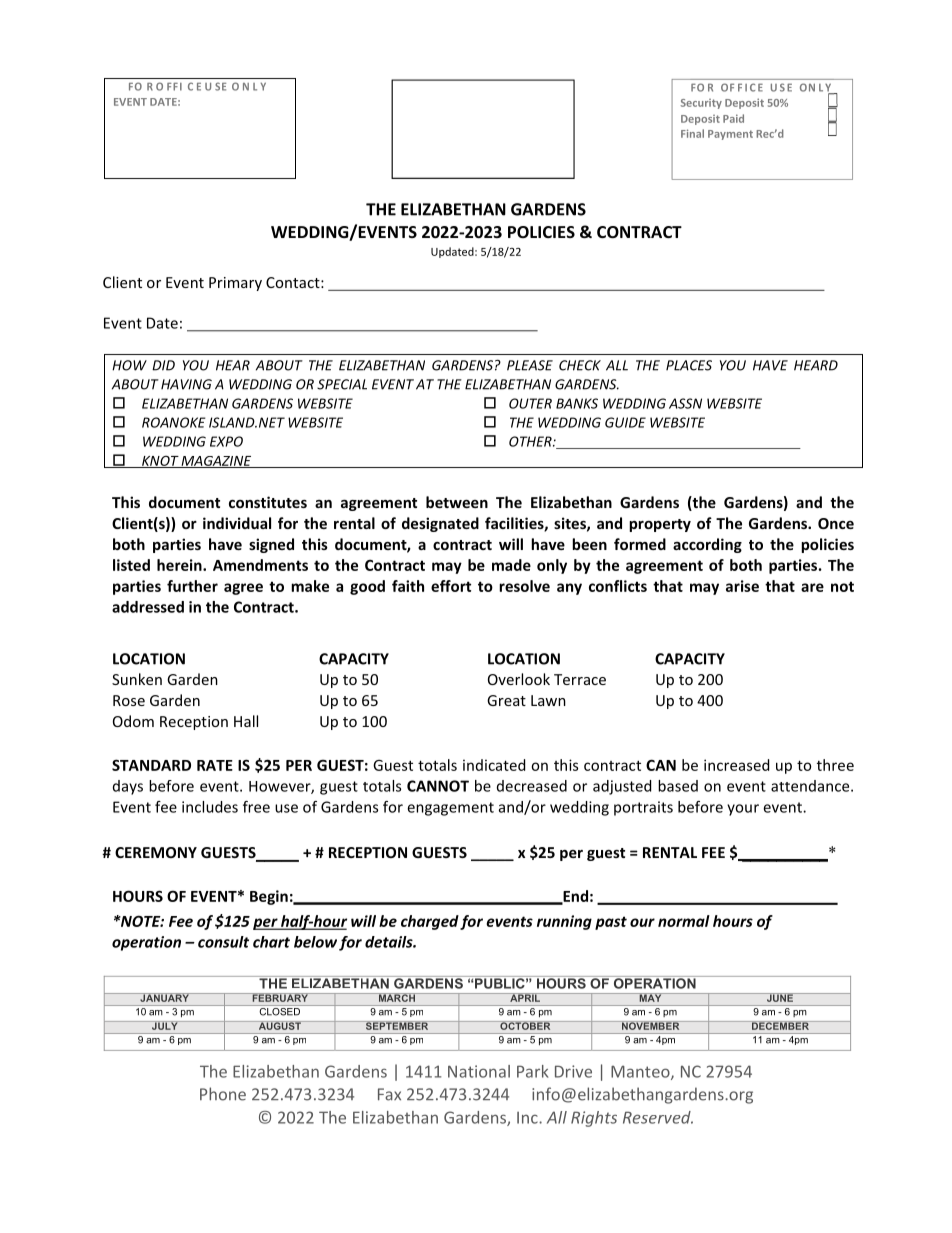 The image size is (952, 1233). What do you see at coordinates (780, 1025) in the screenshot?
I see `DECEMBER` at bounding box center [780, 1025].
